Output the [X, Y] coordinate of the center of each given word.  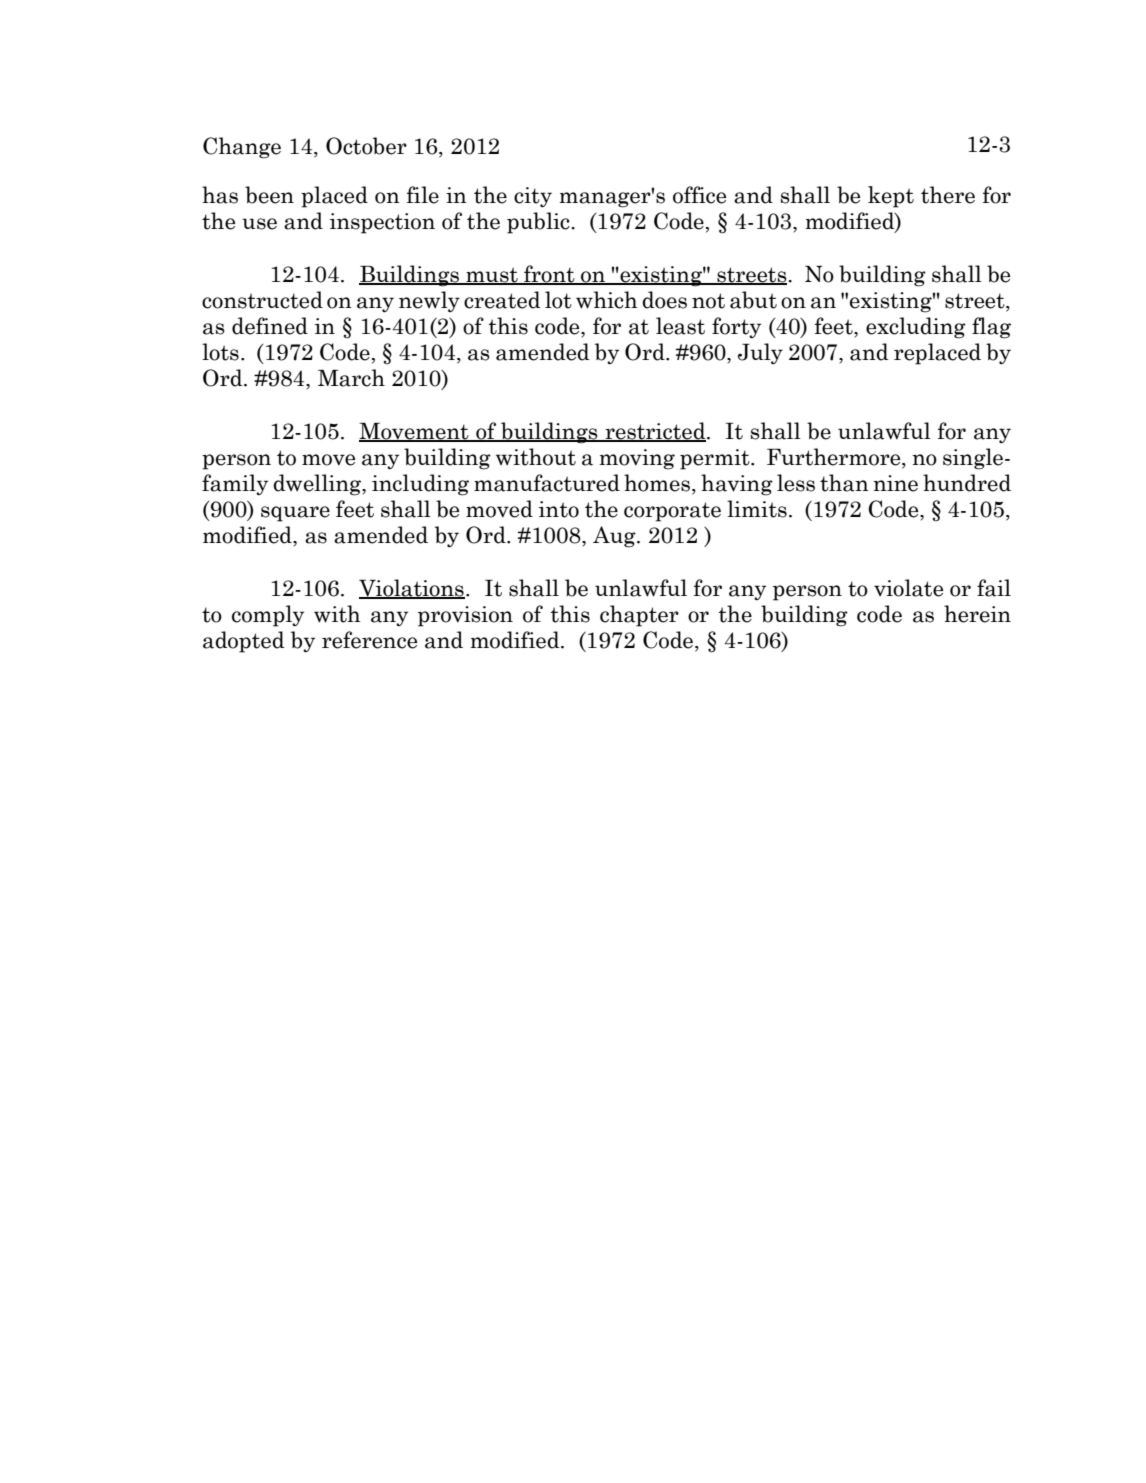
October [366, 146]
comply [268, 616]
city [533, 197]
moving [637, 459]
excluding [916, 328]
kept [891, 197]
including [420, 485]
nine [895, 483]
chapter [639, 616]
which [607, 300]
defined [270, 326]
